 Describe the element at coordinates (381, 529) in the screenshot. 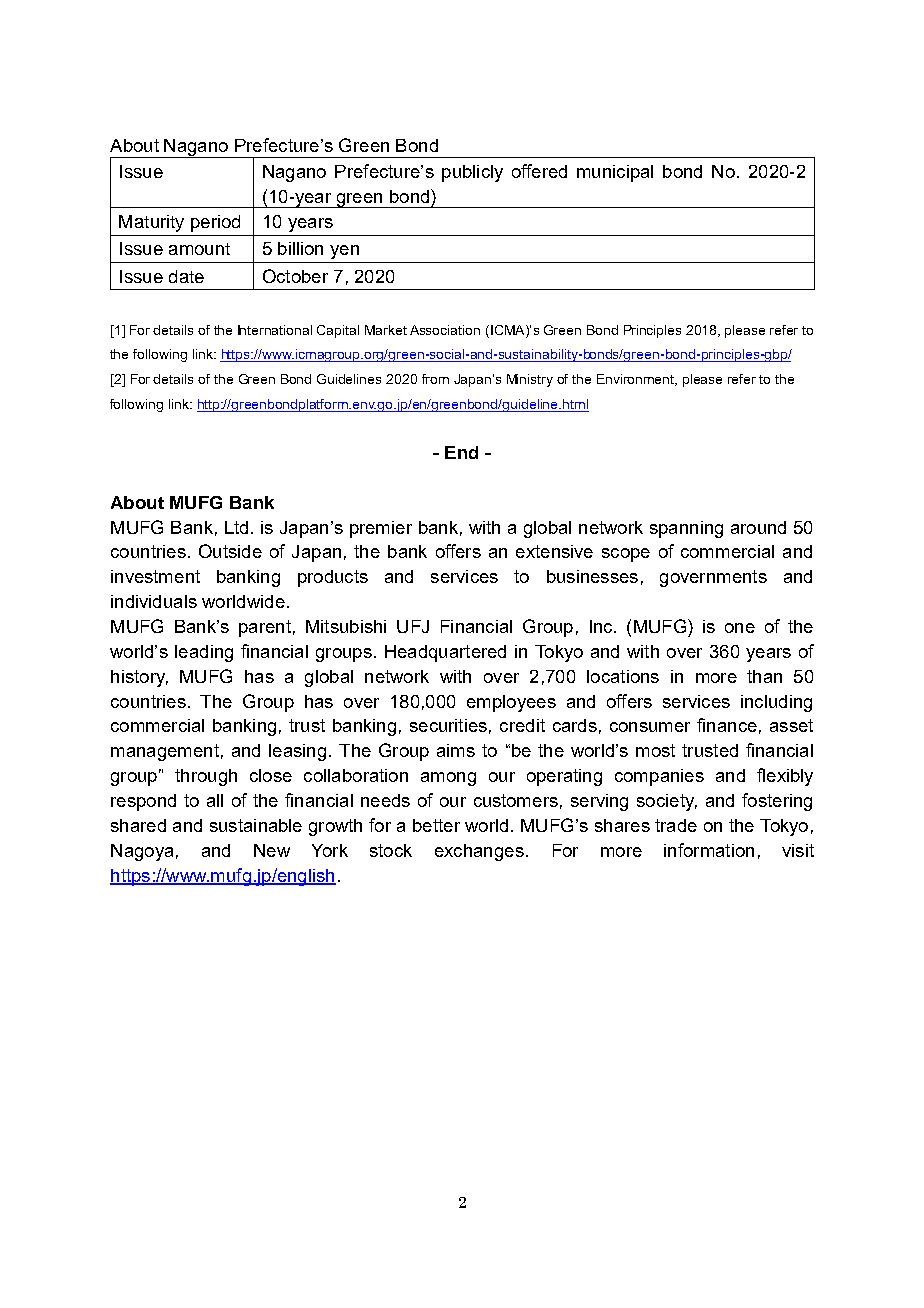

I see `premier` at that location.
